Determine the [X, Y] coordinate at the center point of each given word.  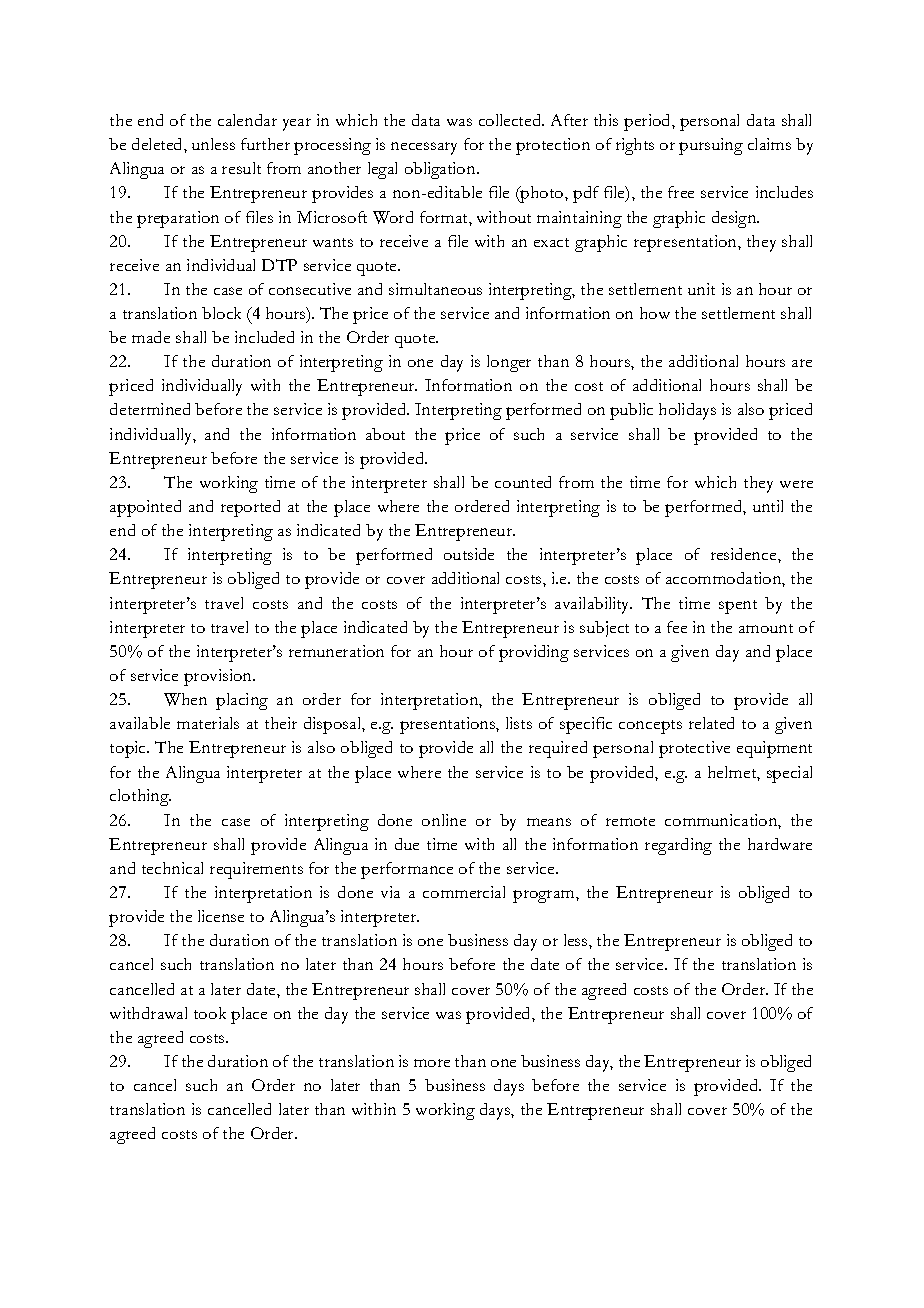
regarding [678, 846]
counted [523, 482]
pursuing [711, 146]
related [711, 723]
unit [701, 289]
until [768, 506]
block [221, 313]
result [241, 168]
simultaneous [435, 289]
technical [172, 868]
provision [219, 677]
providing [534, 653]
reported [250, 508]
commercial [464, 892]
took [210, 1013]
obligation [441, 170]
